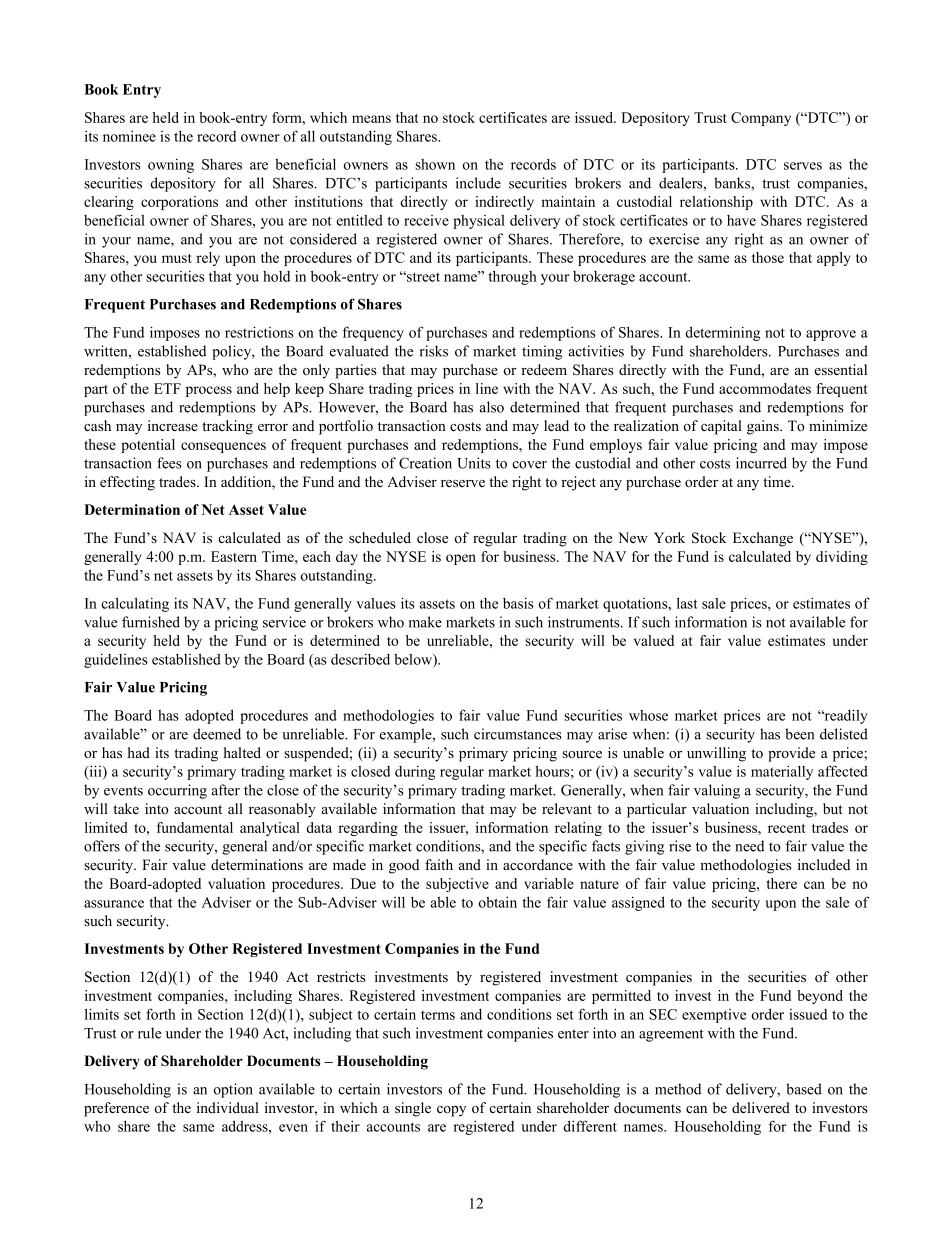  What do you see at coordinates (177, 791) in the image?
I see `occurring` at bounding box center [177, 791].
